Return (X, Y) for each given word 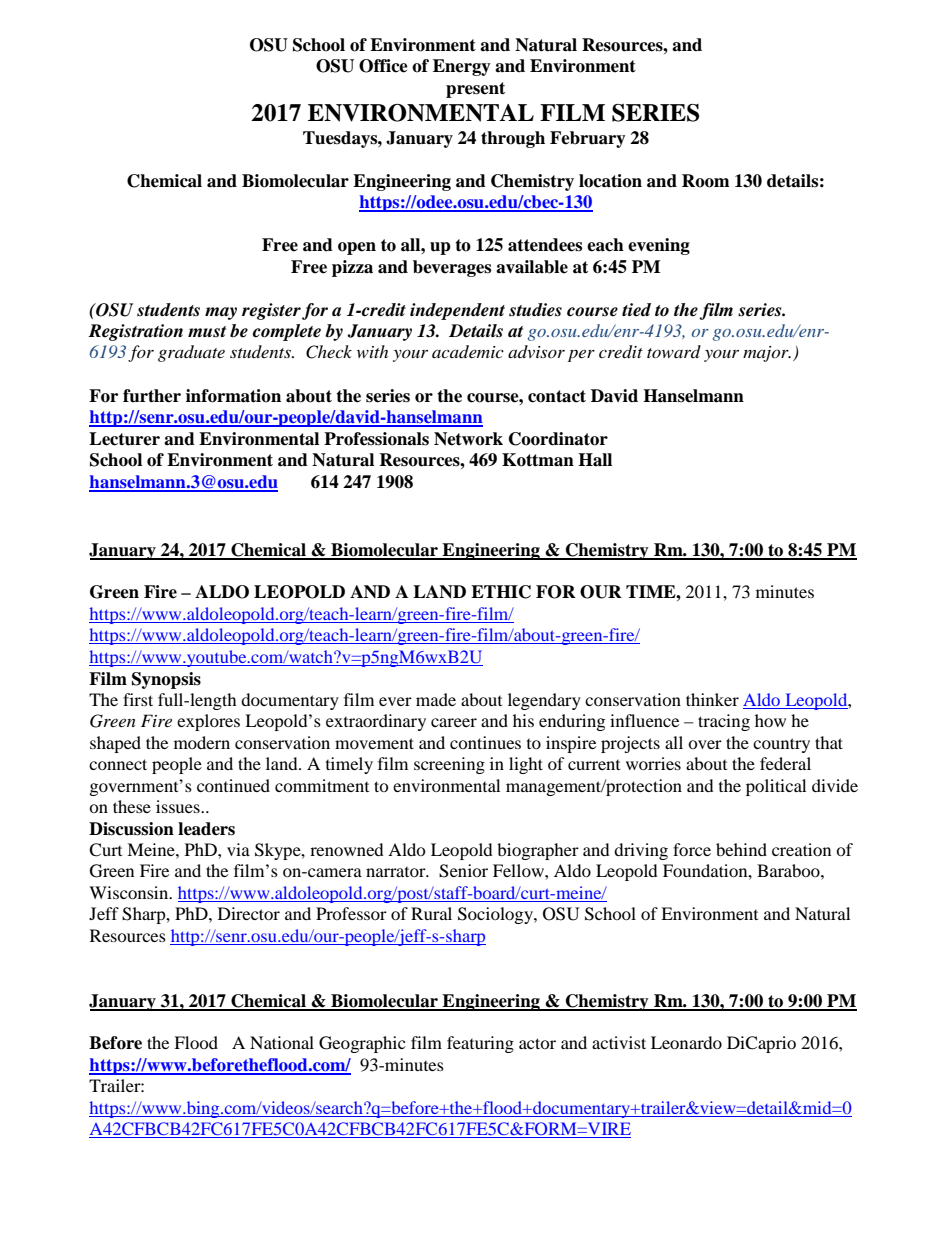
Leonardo (686, 1042)
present (475, 90)
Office (383, 66)
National (282, 1042)
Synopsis (166, 680)
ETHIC (501, 592)
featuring (480, 1044)
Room (706, 181)
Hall (595, 460)
